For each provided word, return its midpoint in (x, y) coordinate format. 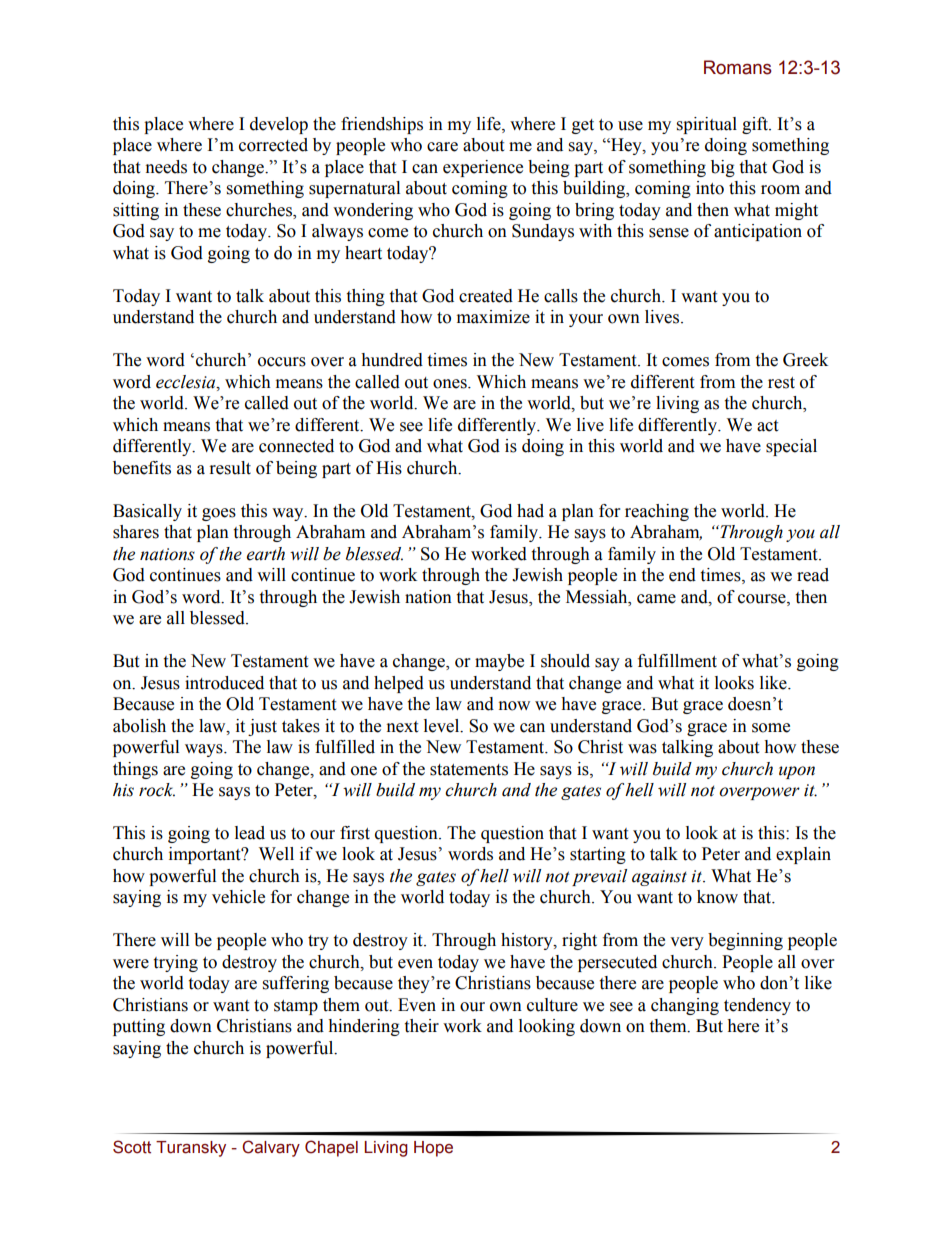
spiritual (707, 125)
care (442, 147)
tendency (757, 1006)
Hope (433, 1149)
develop (279, 125)
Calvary (271, 1148)
